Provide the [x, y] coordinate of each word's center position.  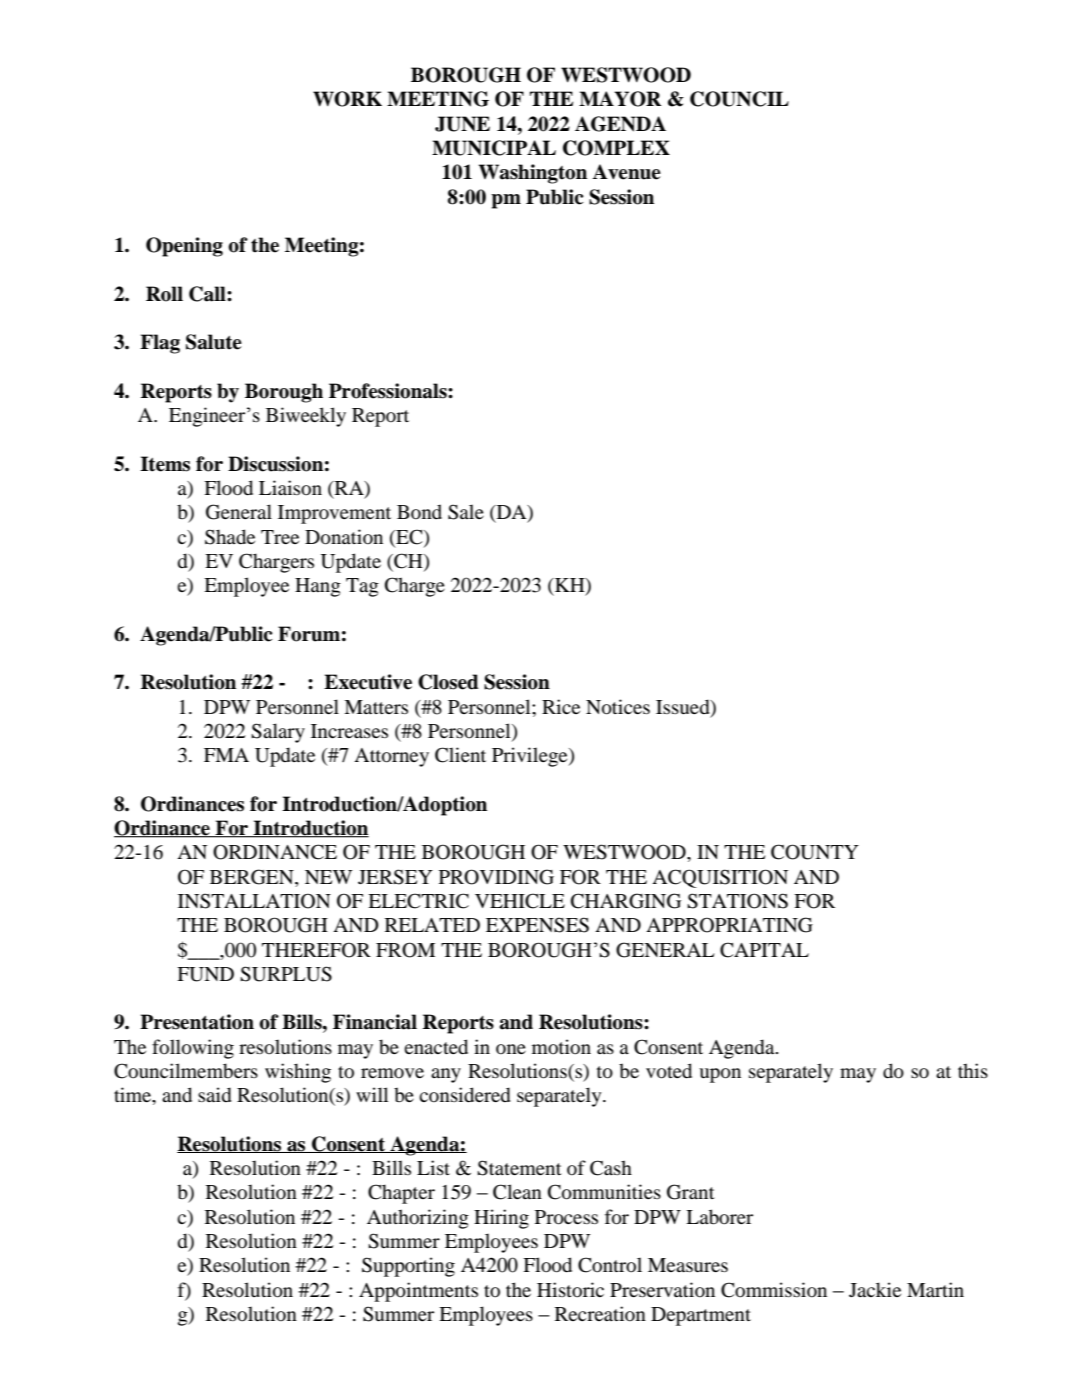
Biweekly [306, 417]
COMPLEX [616, 148]
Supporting [408, 1267]
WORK [347, 99]
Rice [561, 706]
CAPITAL [764, 950]
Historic [570, 1290]
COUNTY [815, 852]
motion [561, 1047]
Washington [533, 174]
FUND [205, 974]
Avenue [626, 172]
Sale [466, 512]
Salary [278, 733]
